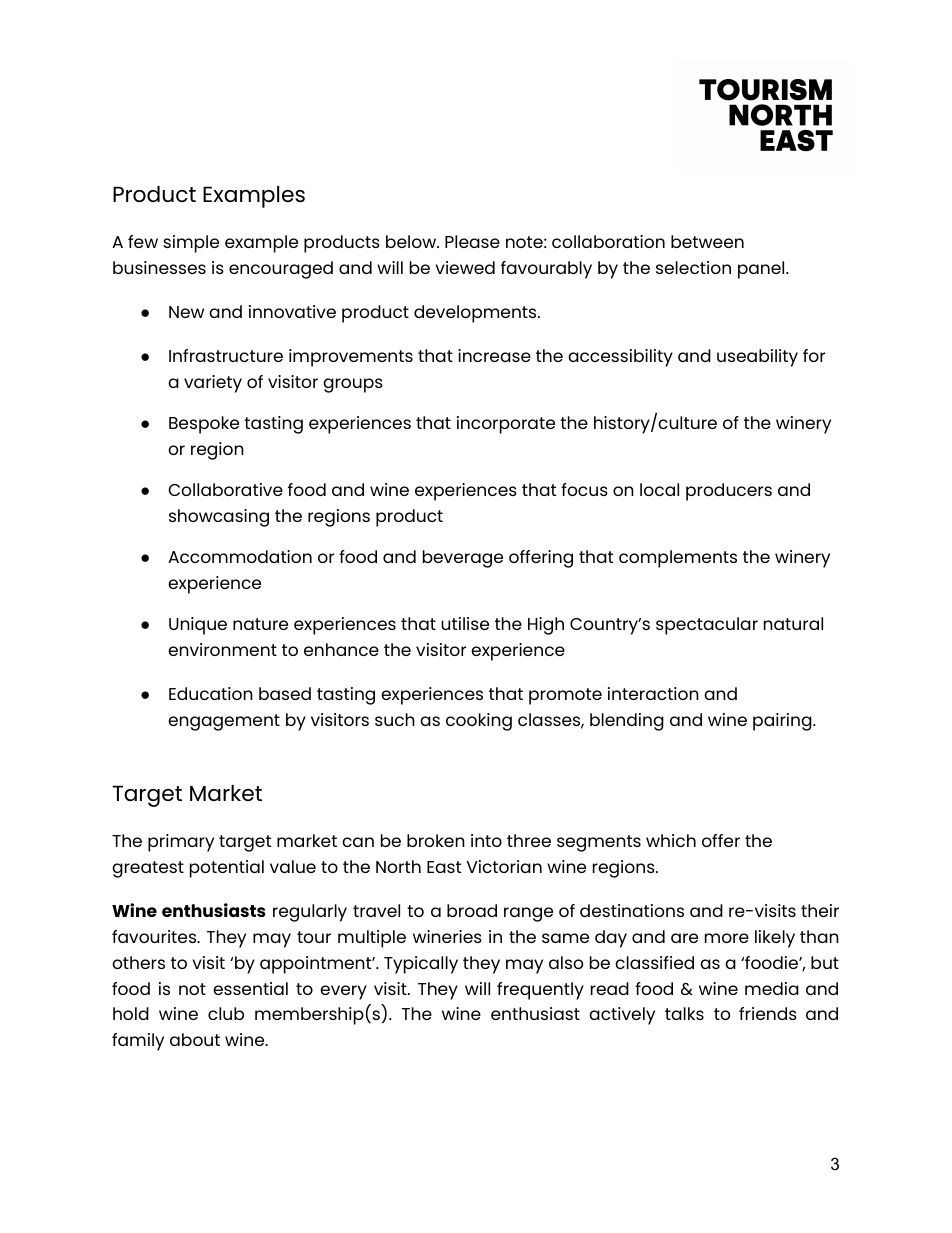 The image size is (952, 1233). Describe the element at coordinates (768, 1013) in the screenshot. I see `friends` at that location.
